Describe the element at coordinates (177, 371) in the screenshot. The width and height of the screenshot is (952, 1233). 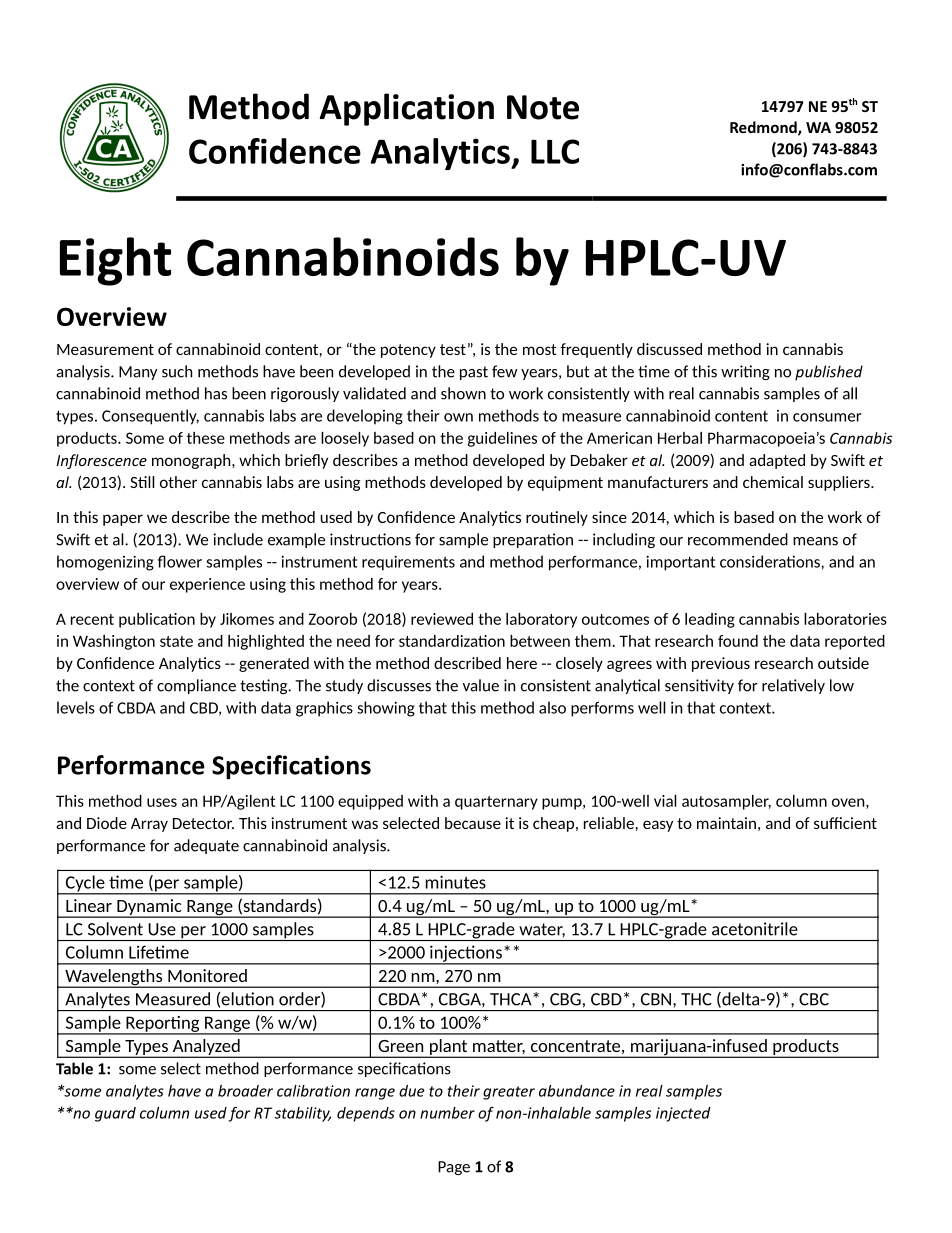
I see `such` at that location.
